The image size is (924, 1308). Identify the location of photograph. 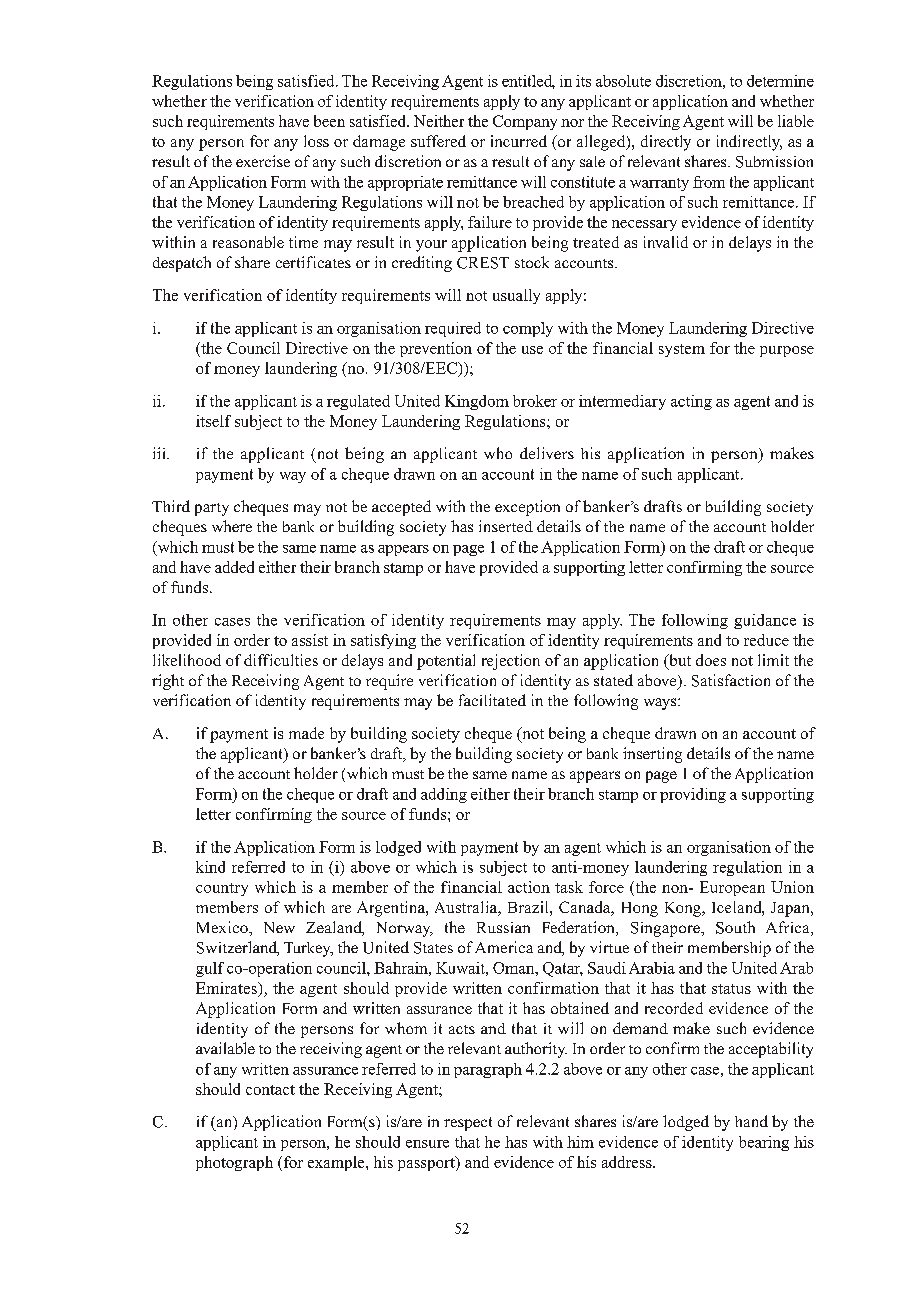
(234, 1163).
